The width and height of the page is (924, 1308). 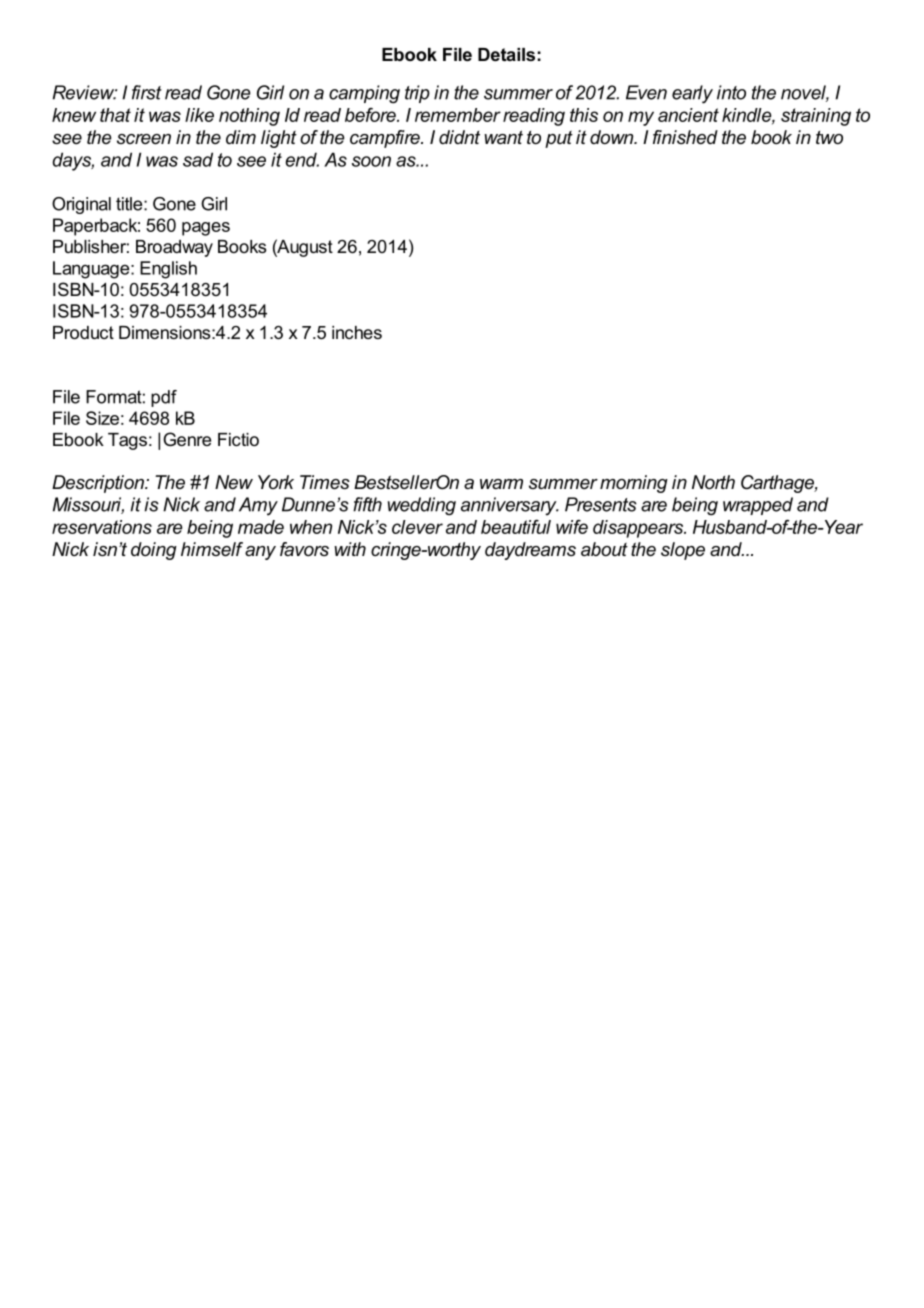 What do you see at coordinates (683, 551) in the page?
I see `slope` at bounding box center [683, 551].
